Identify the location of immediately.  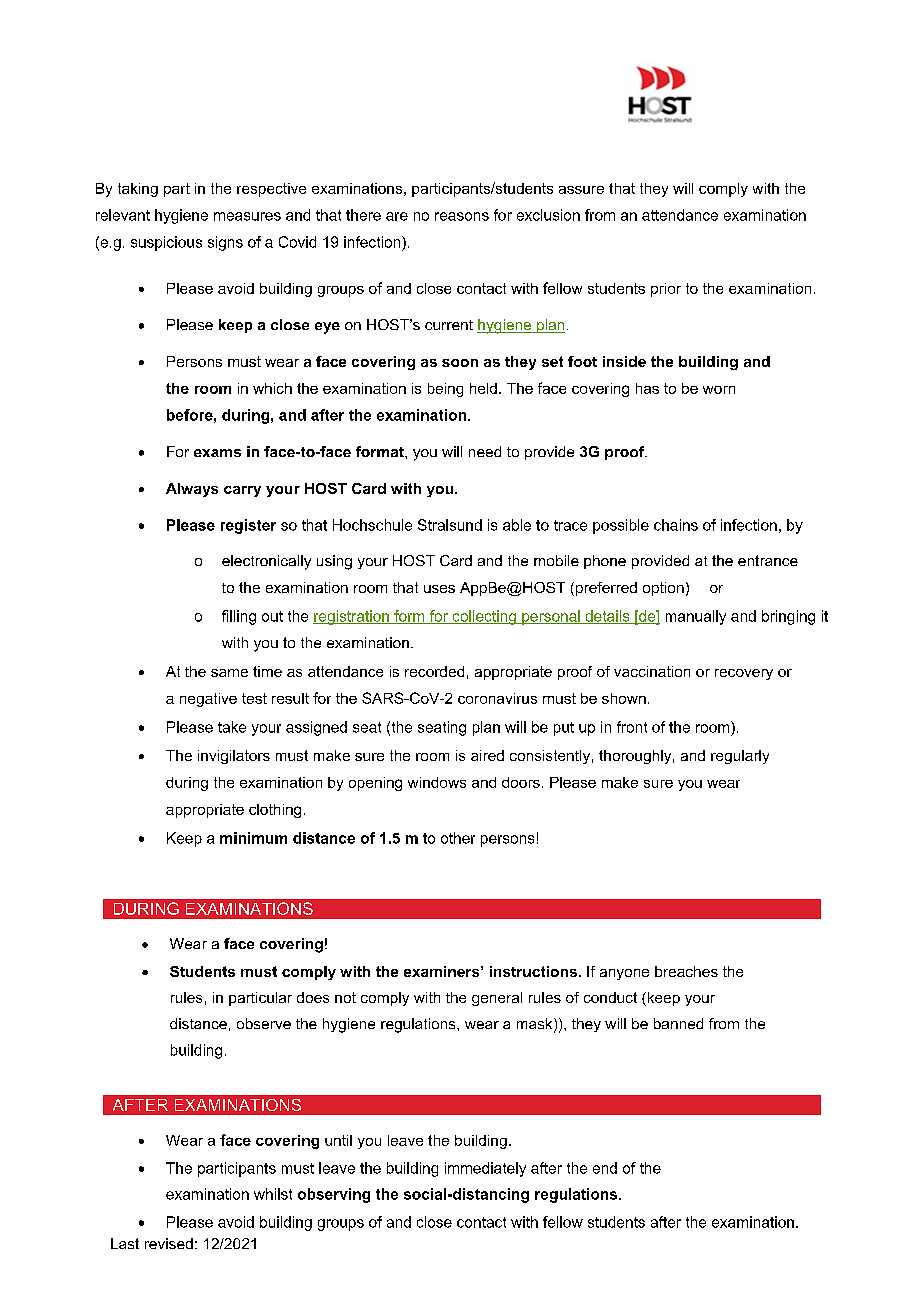
(485, 1169).
